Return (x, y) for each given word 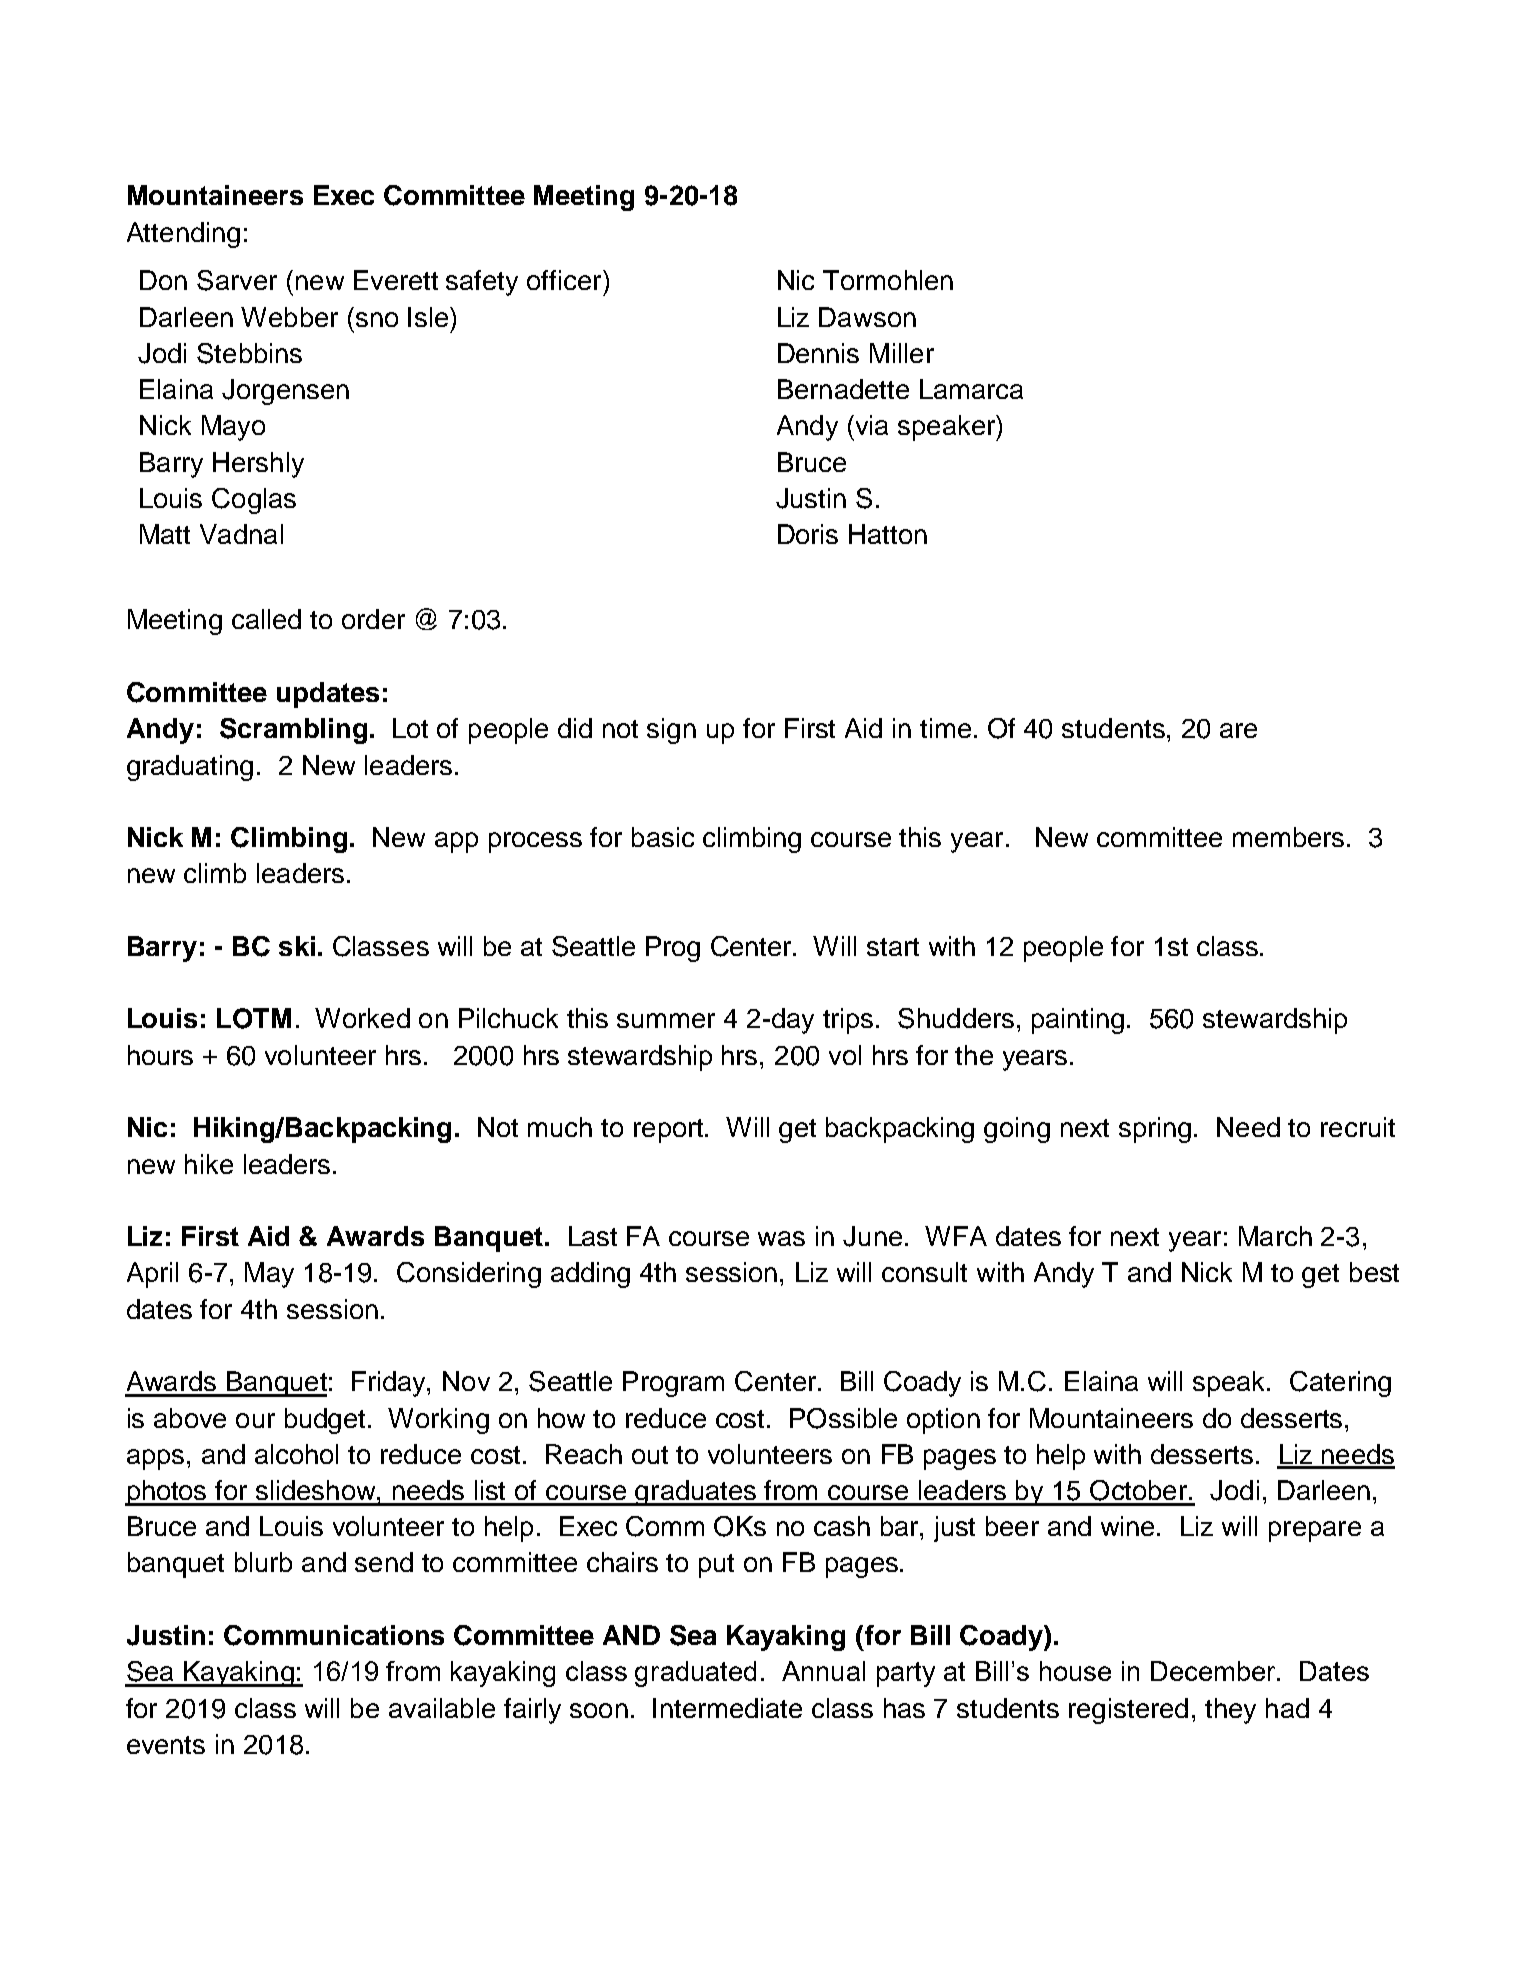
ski (297, 946)
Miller (902, 353)
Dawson (867, 317)
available (442, 1708)
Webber (289, 317)
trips (848, 1021)
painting (1078, 1021)
